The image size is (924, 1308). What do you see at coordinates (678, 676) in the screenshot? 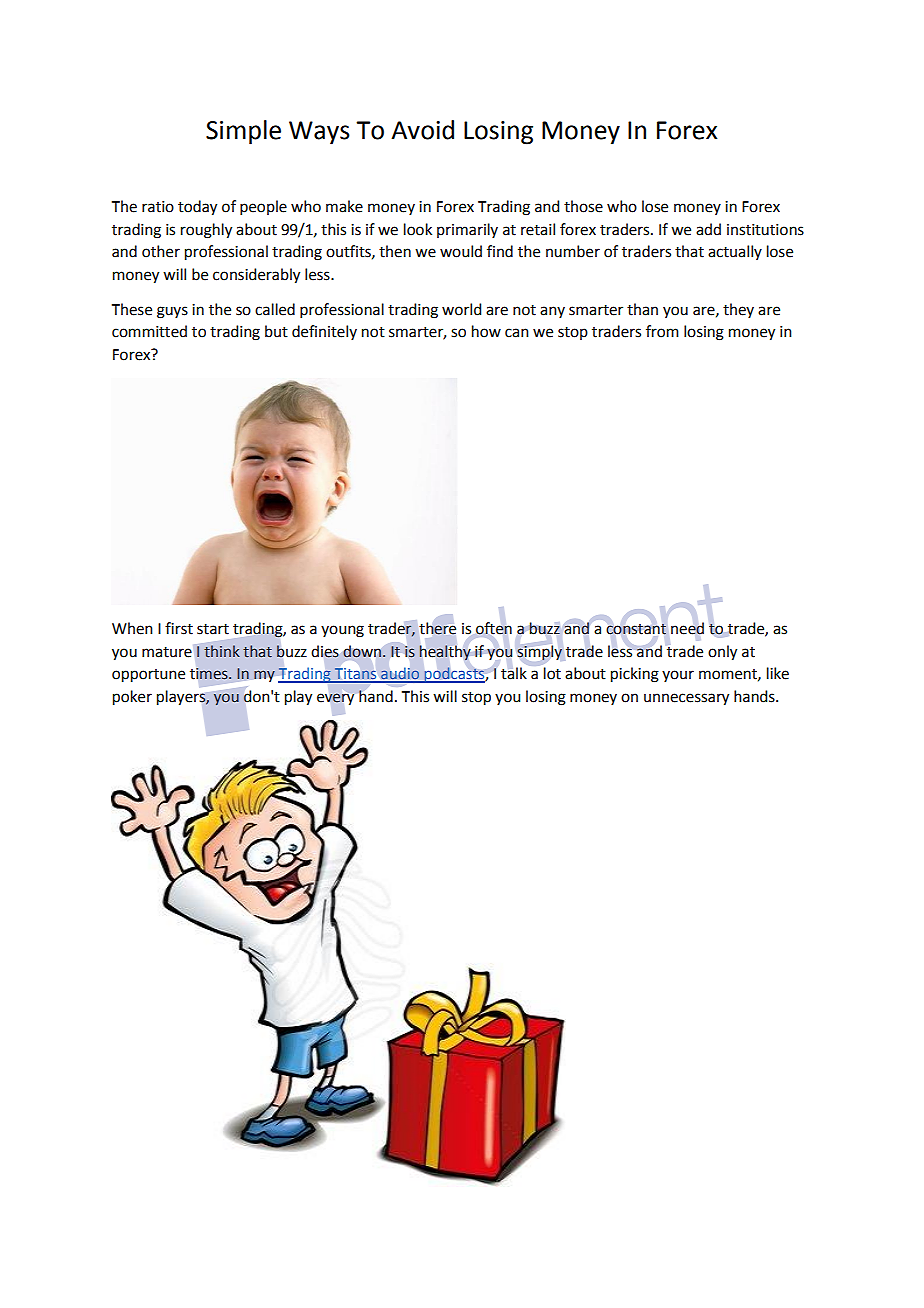
I see `your` at bounding box center [678, 676].
